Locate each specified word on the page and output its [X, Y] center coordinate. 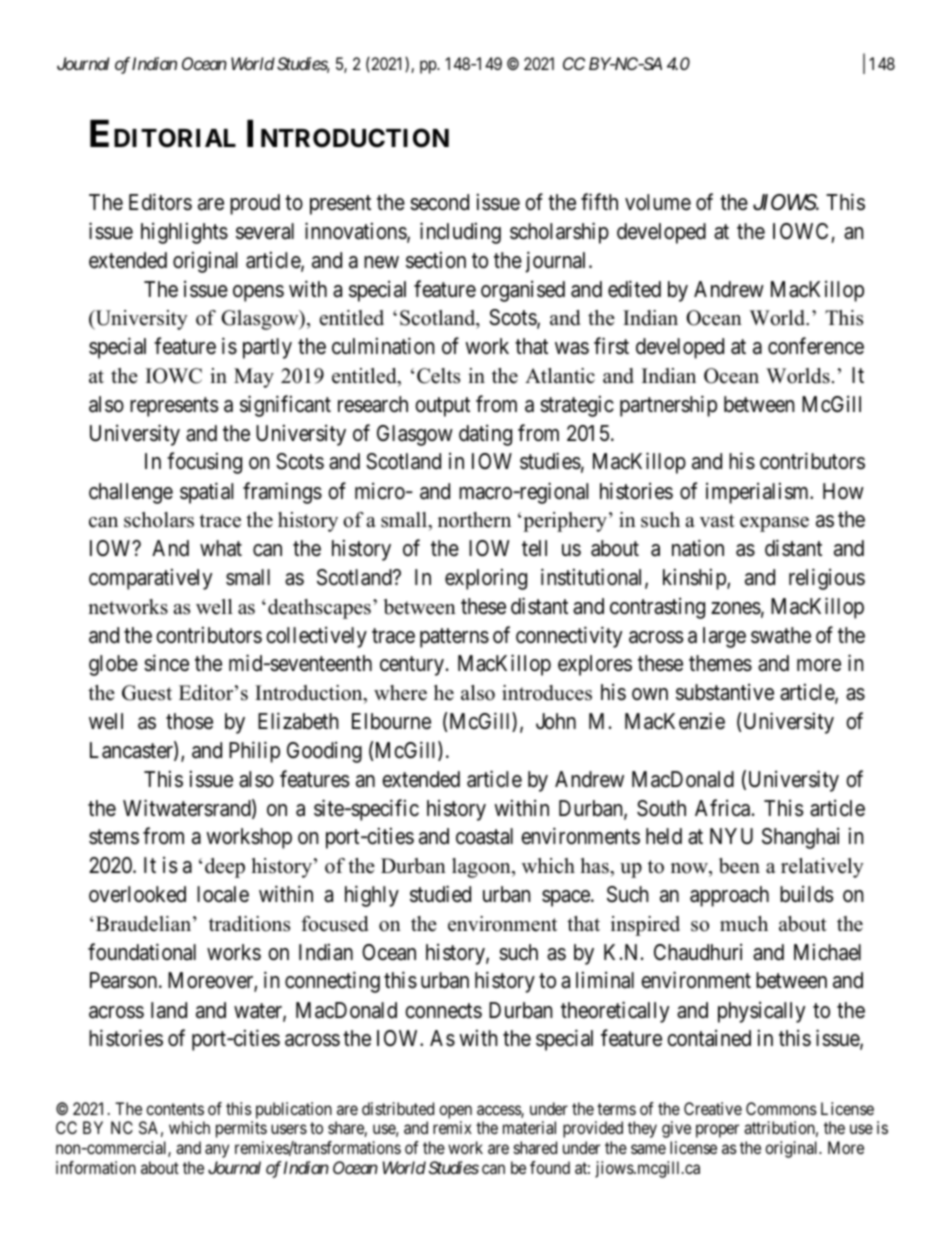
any [217, 1151]
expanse [774, 524]
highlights [184, 233]
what [221, 548]
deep [225, 868]
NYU [731, 836]
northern [474, 520]
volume [658, 202]
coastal [484, 836]
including [460, 233]
